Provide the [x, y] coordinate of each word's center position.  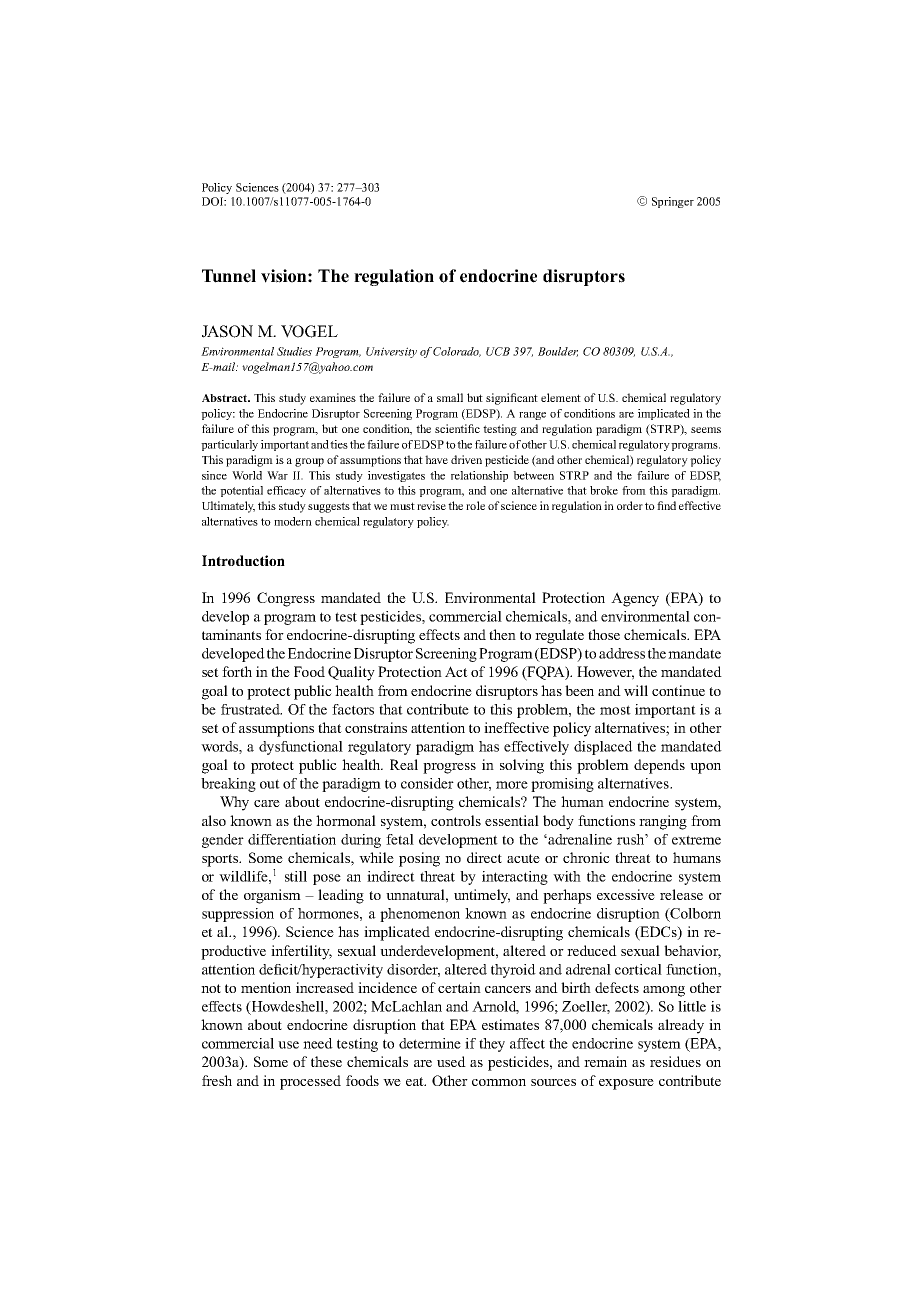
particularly [229, 445]
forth [237, 671]
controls [456, 820]
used [451, 1061]
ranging [663, 822]
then [502, 634]
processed [310, 1082]
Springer [673, 202]
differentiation [292, 839]
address [622, 653]
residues [675, 1061]
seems [706, 430]
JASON [227, 331]
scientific [457, 428]
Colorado [457, 352]
